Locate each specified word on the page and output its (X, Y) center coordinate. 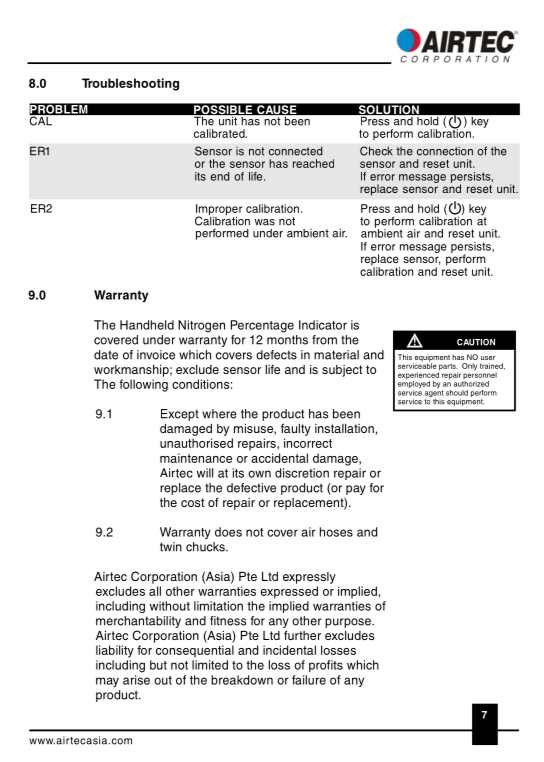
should (457, 393)
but (158, 665)
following (143, 385)
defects (276, 355)
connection (445, 151)
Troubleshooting (130, 84)
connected (296, 151)
